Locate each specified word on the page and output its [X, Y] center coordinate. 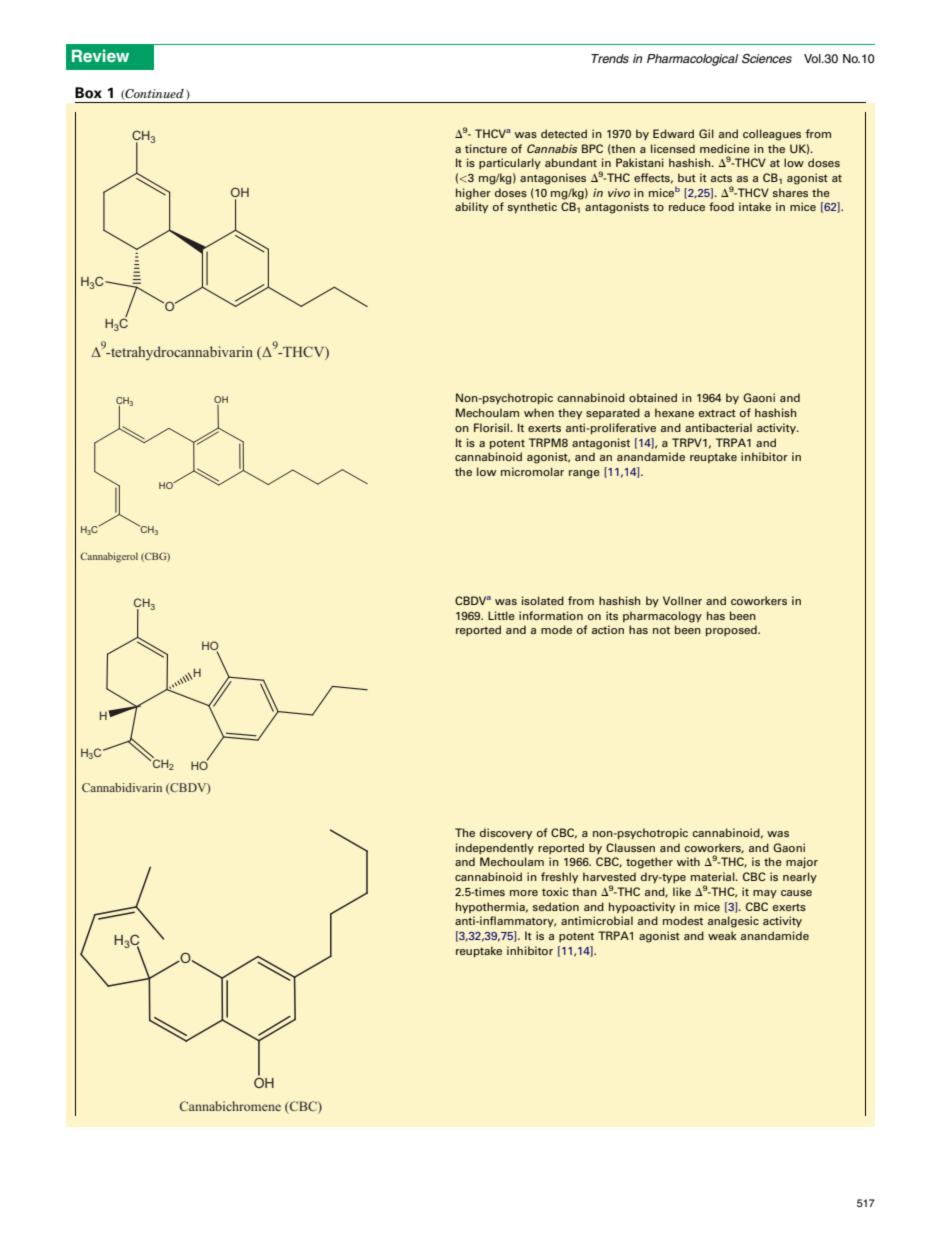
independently [495, 848]
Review [100, 55]
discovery [506, 833]
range [584, 474]
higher [473, 194]
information [551, 615]
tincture [486, 148]
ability [471, 207]
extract [717, 413]
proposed [732, 630]
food [721, 206]
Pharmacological [692, 60]
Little [501, 615]
